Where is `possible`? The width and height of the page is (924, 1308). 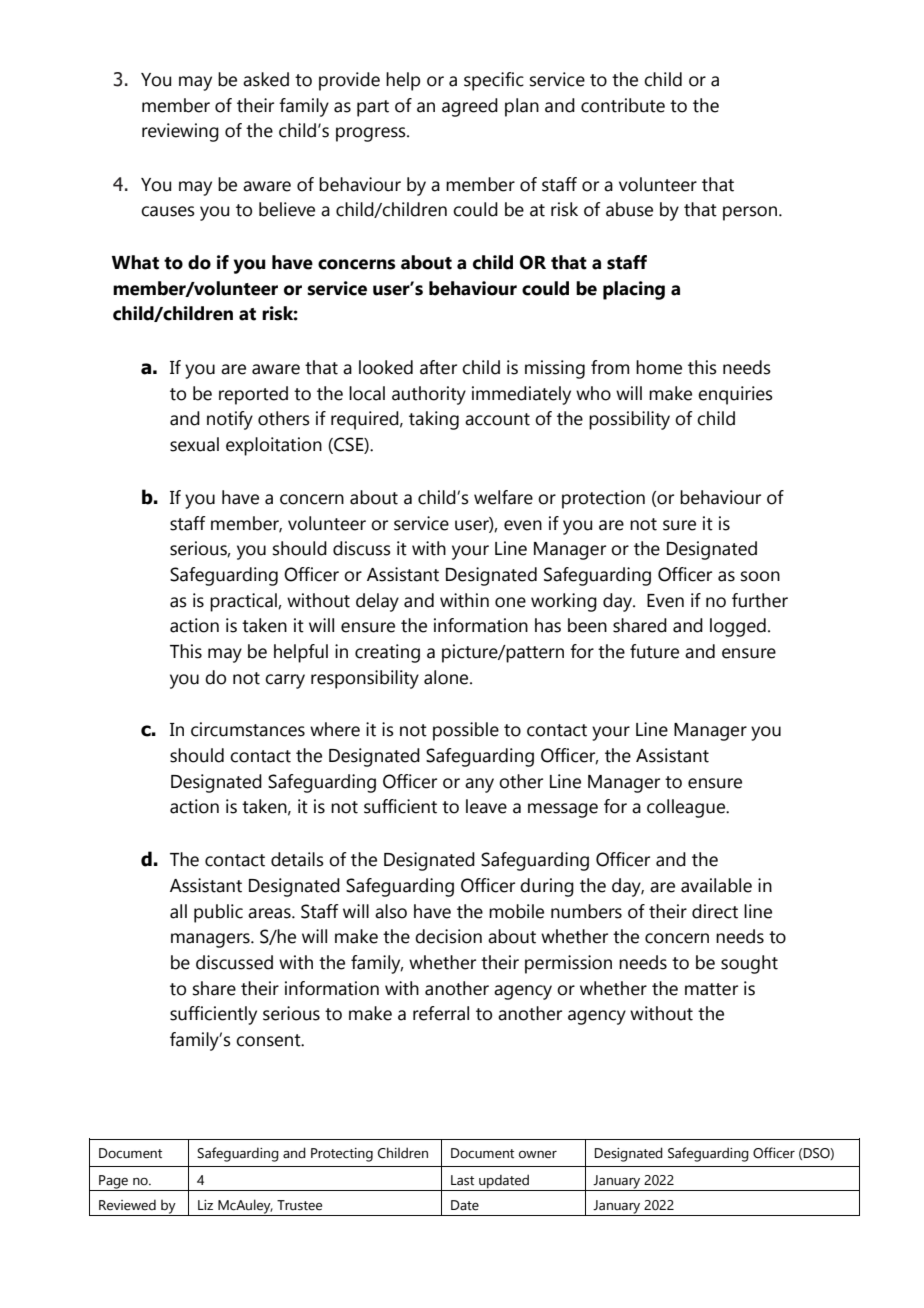 possible is located at coordinates (466, 731).
